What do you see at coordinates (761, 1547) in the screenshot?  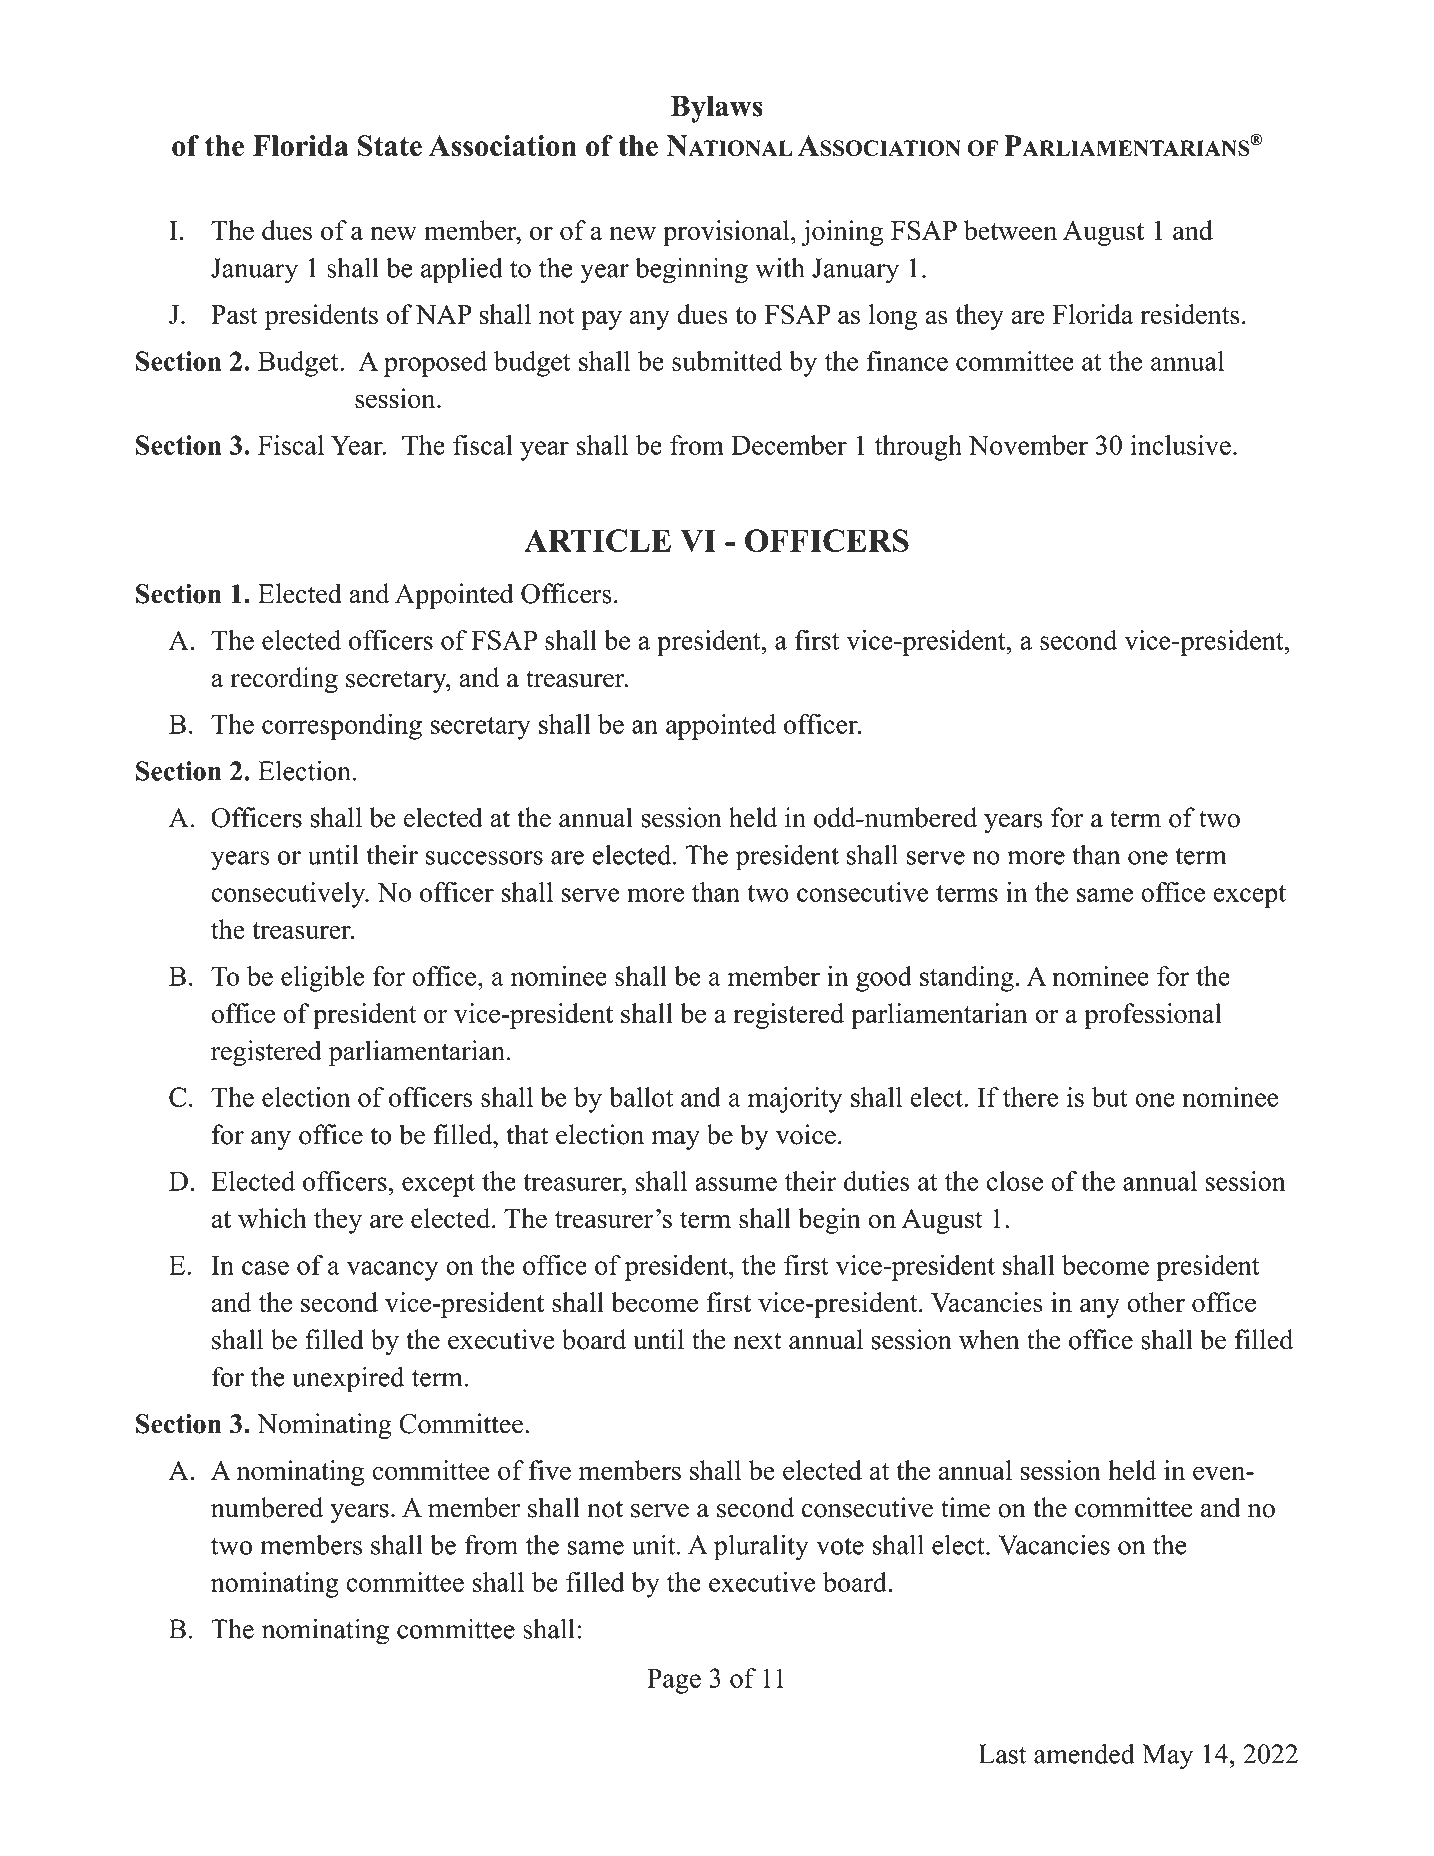 I see `plurality` at bounding box center [761, 1547].
